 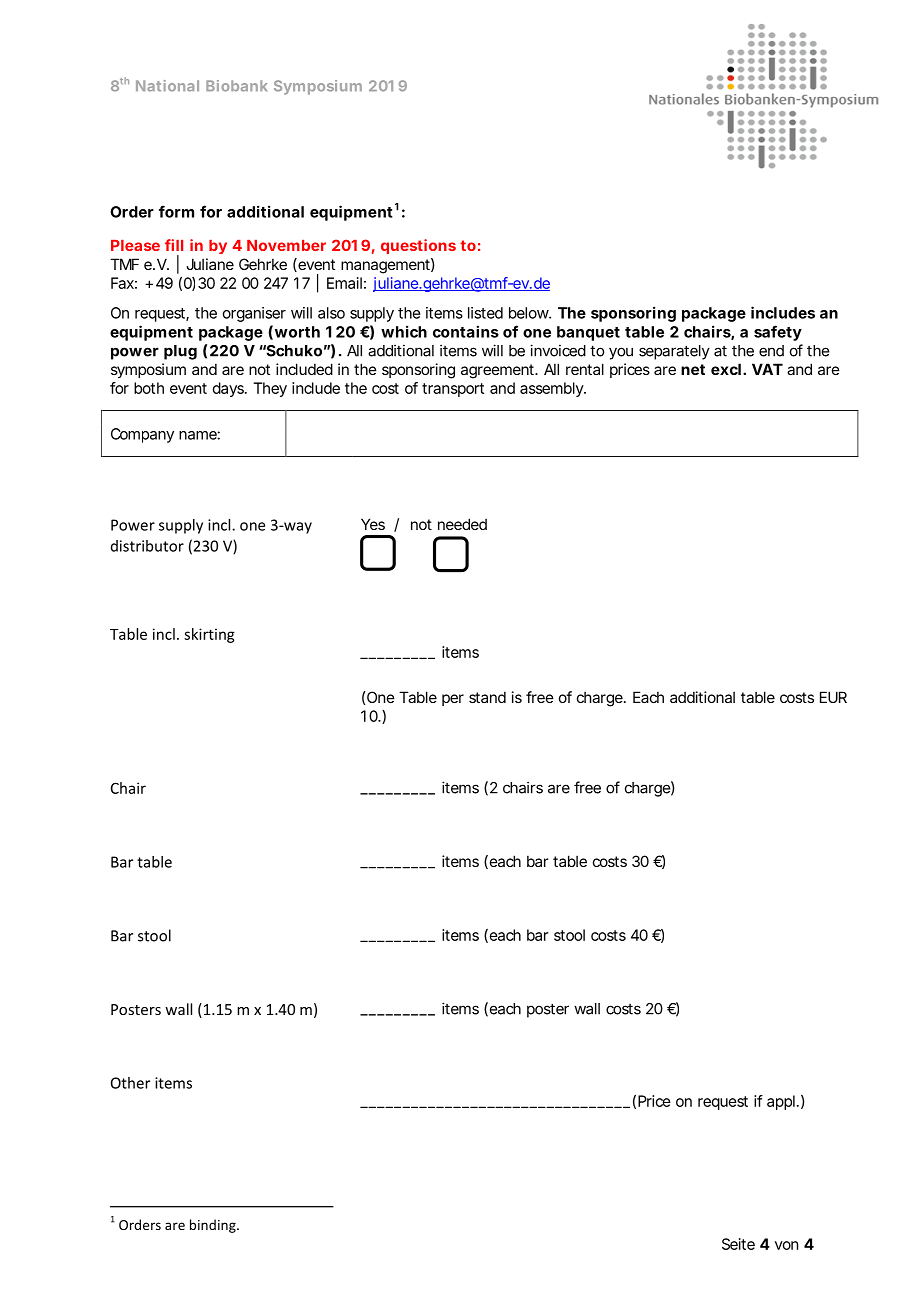 What do you see at coordinates (738, 1244) in the image?
I see `Seite` at bounding box center [738, 1244].
